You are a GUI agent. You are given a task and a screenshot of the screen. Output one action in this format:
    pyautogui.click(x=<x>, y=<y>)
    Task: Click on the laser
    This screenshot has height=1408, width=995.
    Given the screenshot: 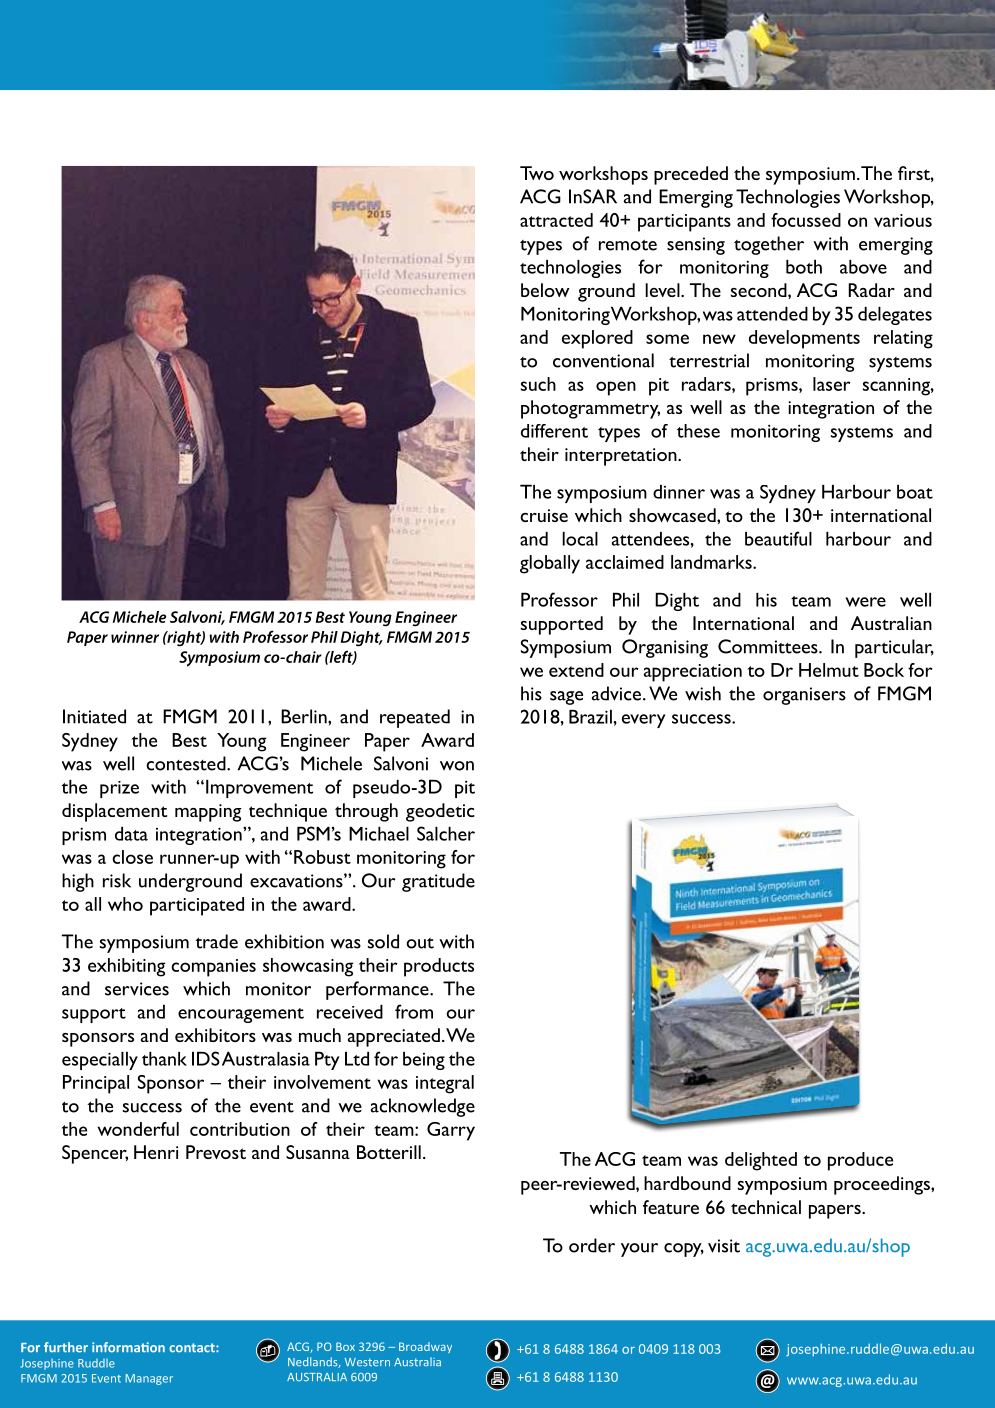 What is the action you would take?
    pyautogui.click(x=832, y=384)
